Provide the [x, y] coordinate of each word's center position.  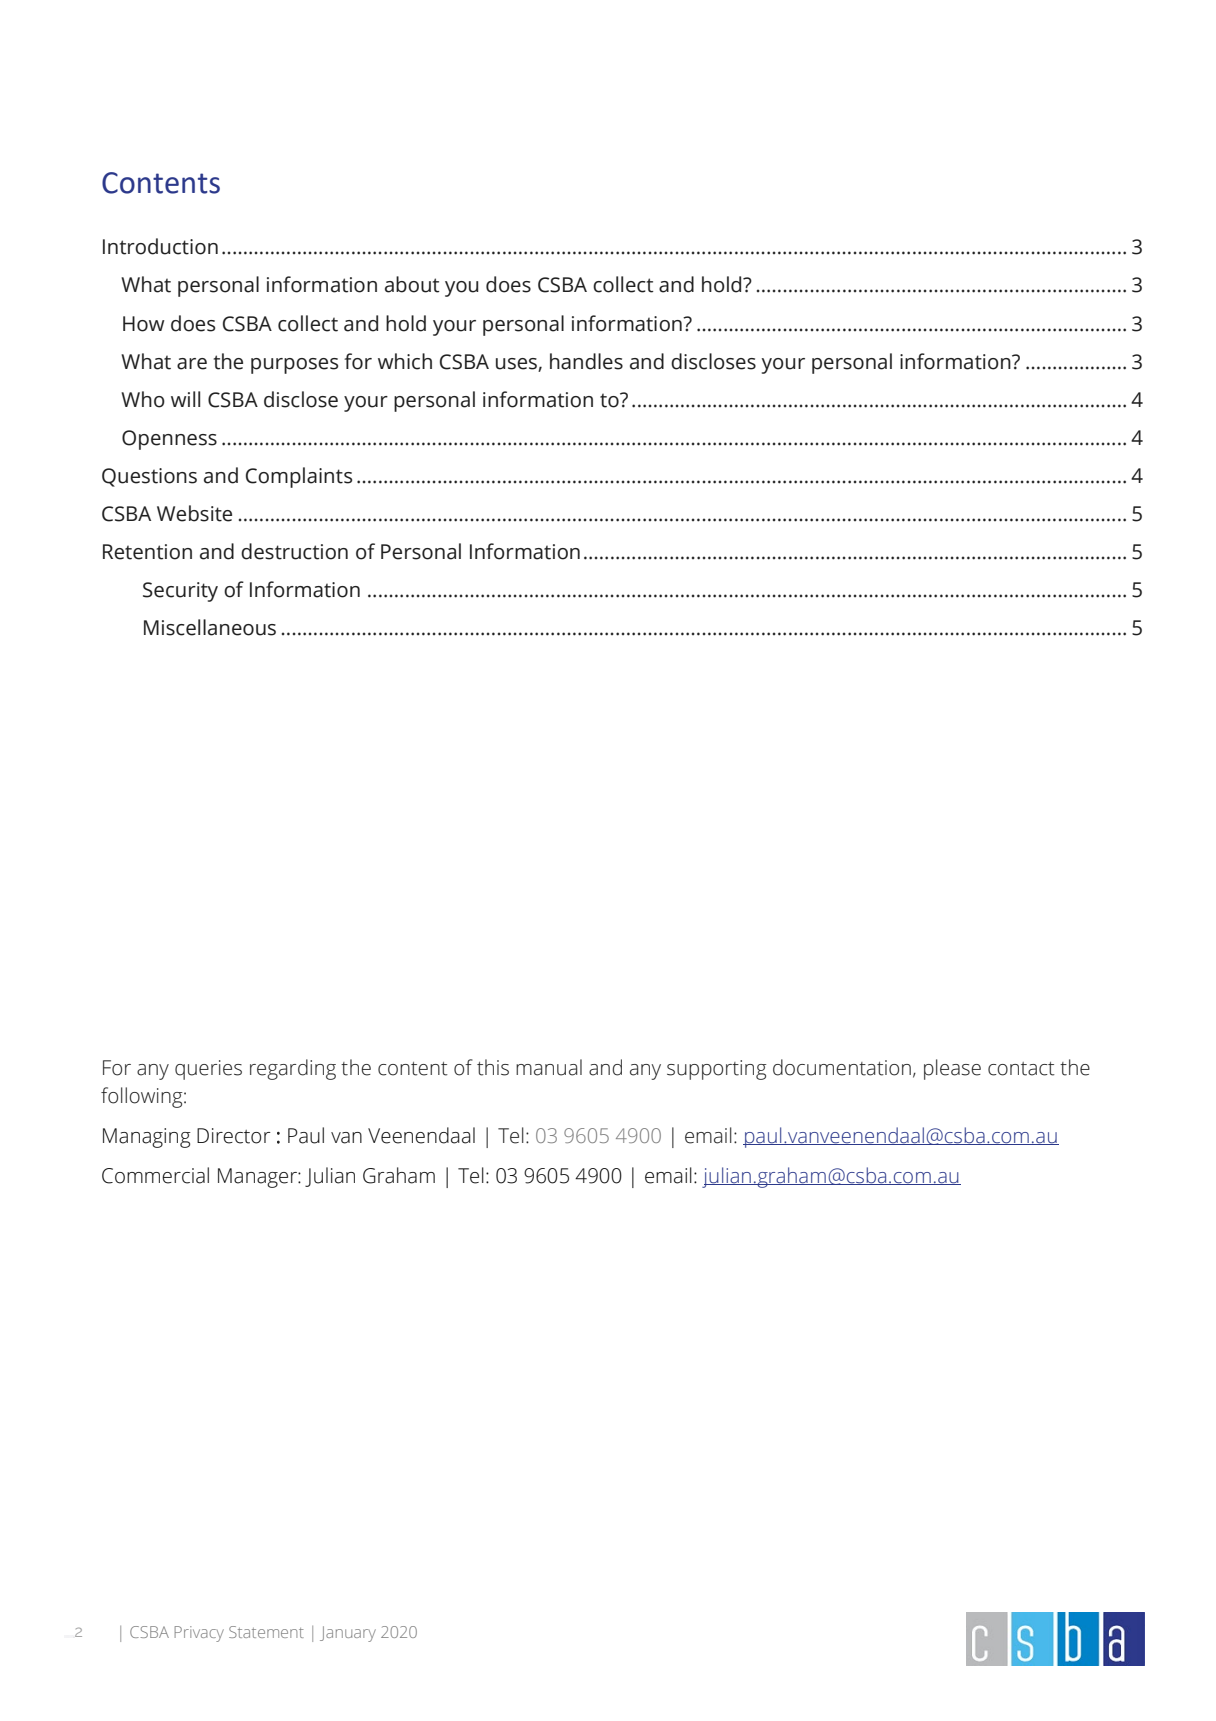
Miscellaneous [210, 627]
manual [549, 1067]
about [412, 284]
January [348, 1634]
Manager [258, 1178]
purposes [294, 366]
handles [586, 361]
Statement [266, 1632]
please [952, 1069]
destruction [294, 551]
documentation [842, 1067]
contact [1021, 1069]
